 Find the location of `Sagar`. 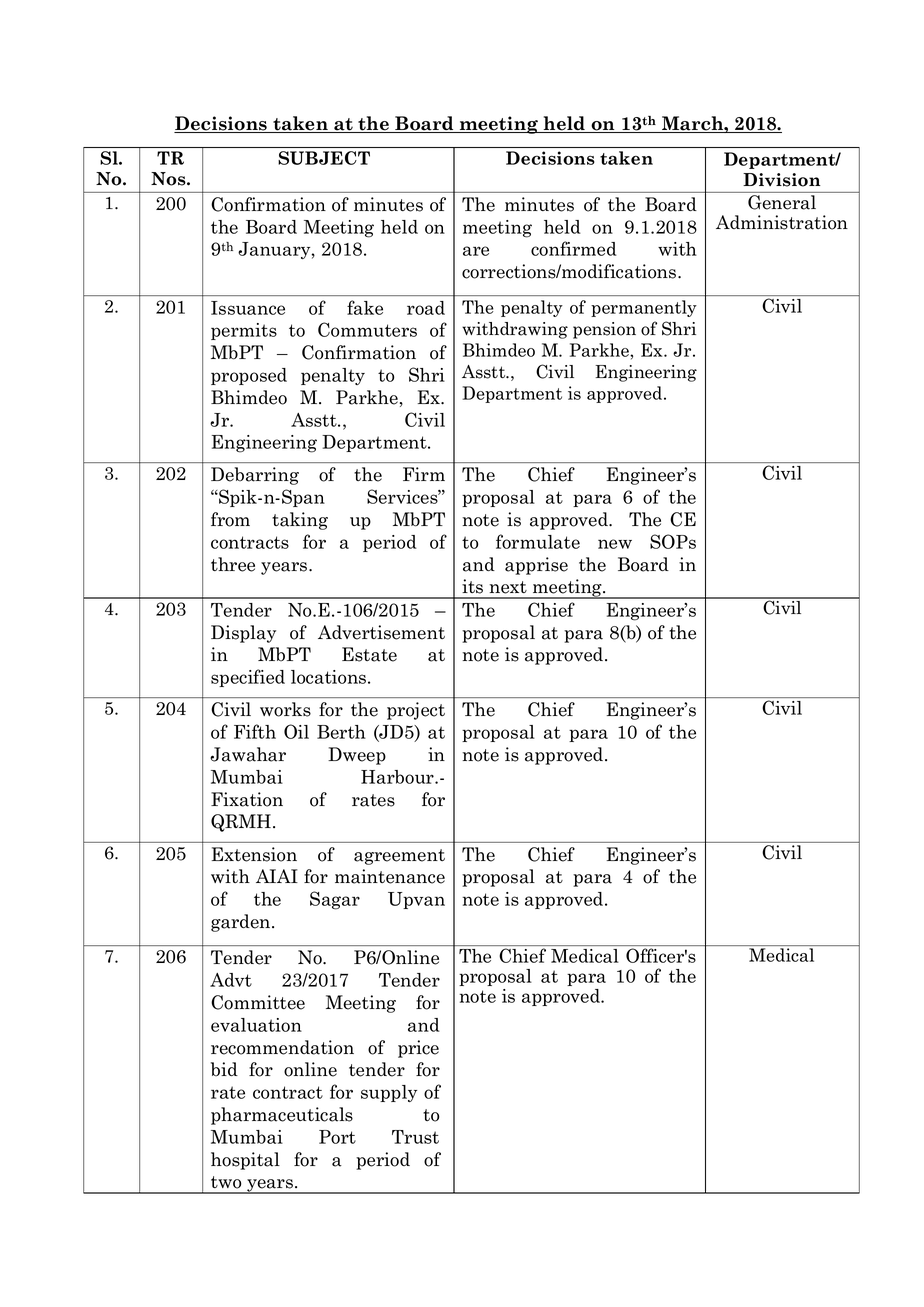

Sagar is located at coordinates (335, 900).
